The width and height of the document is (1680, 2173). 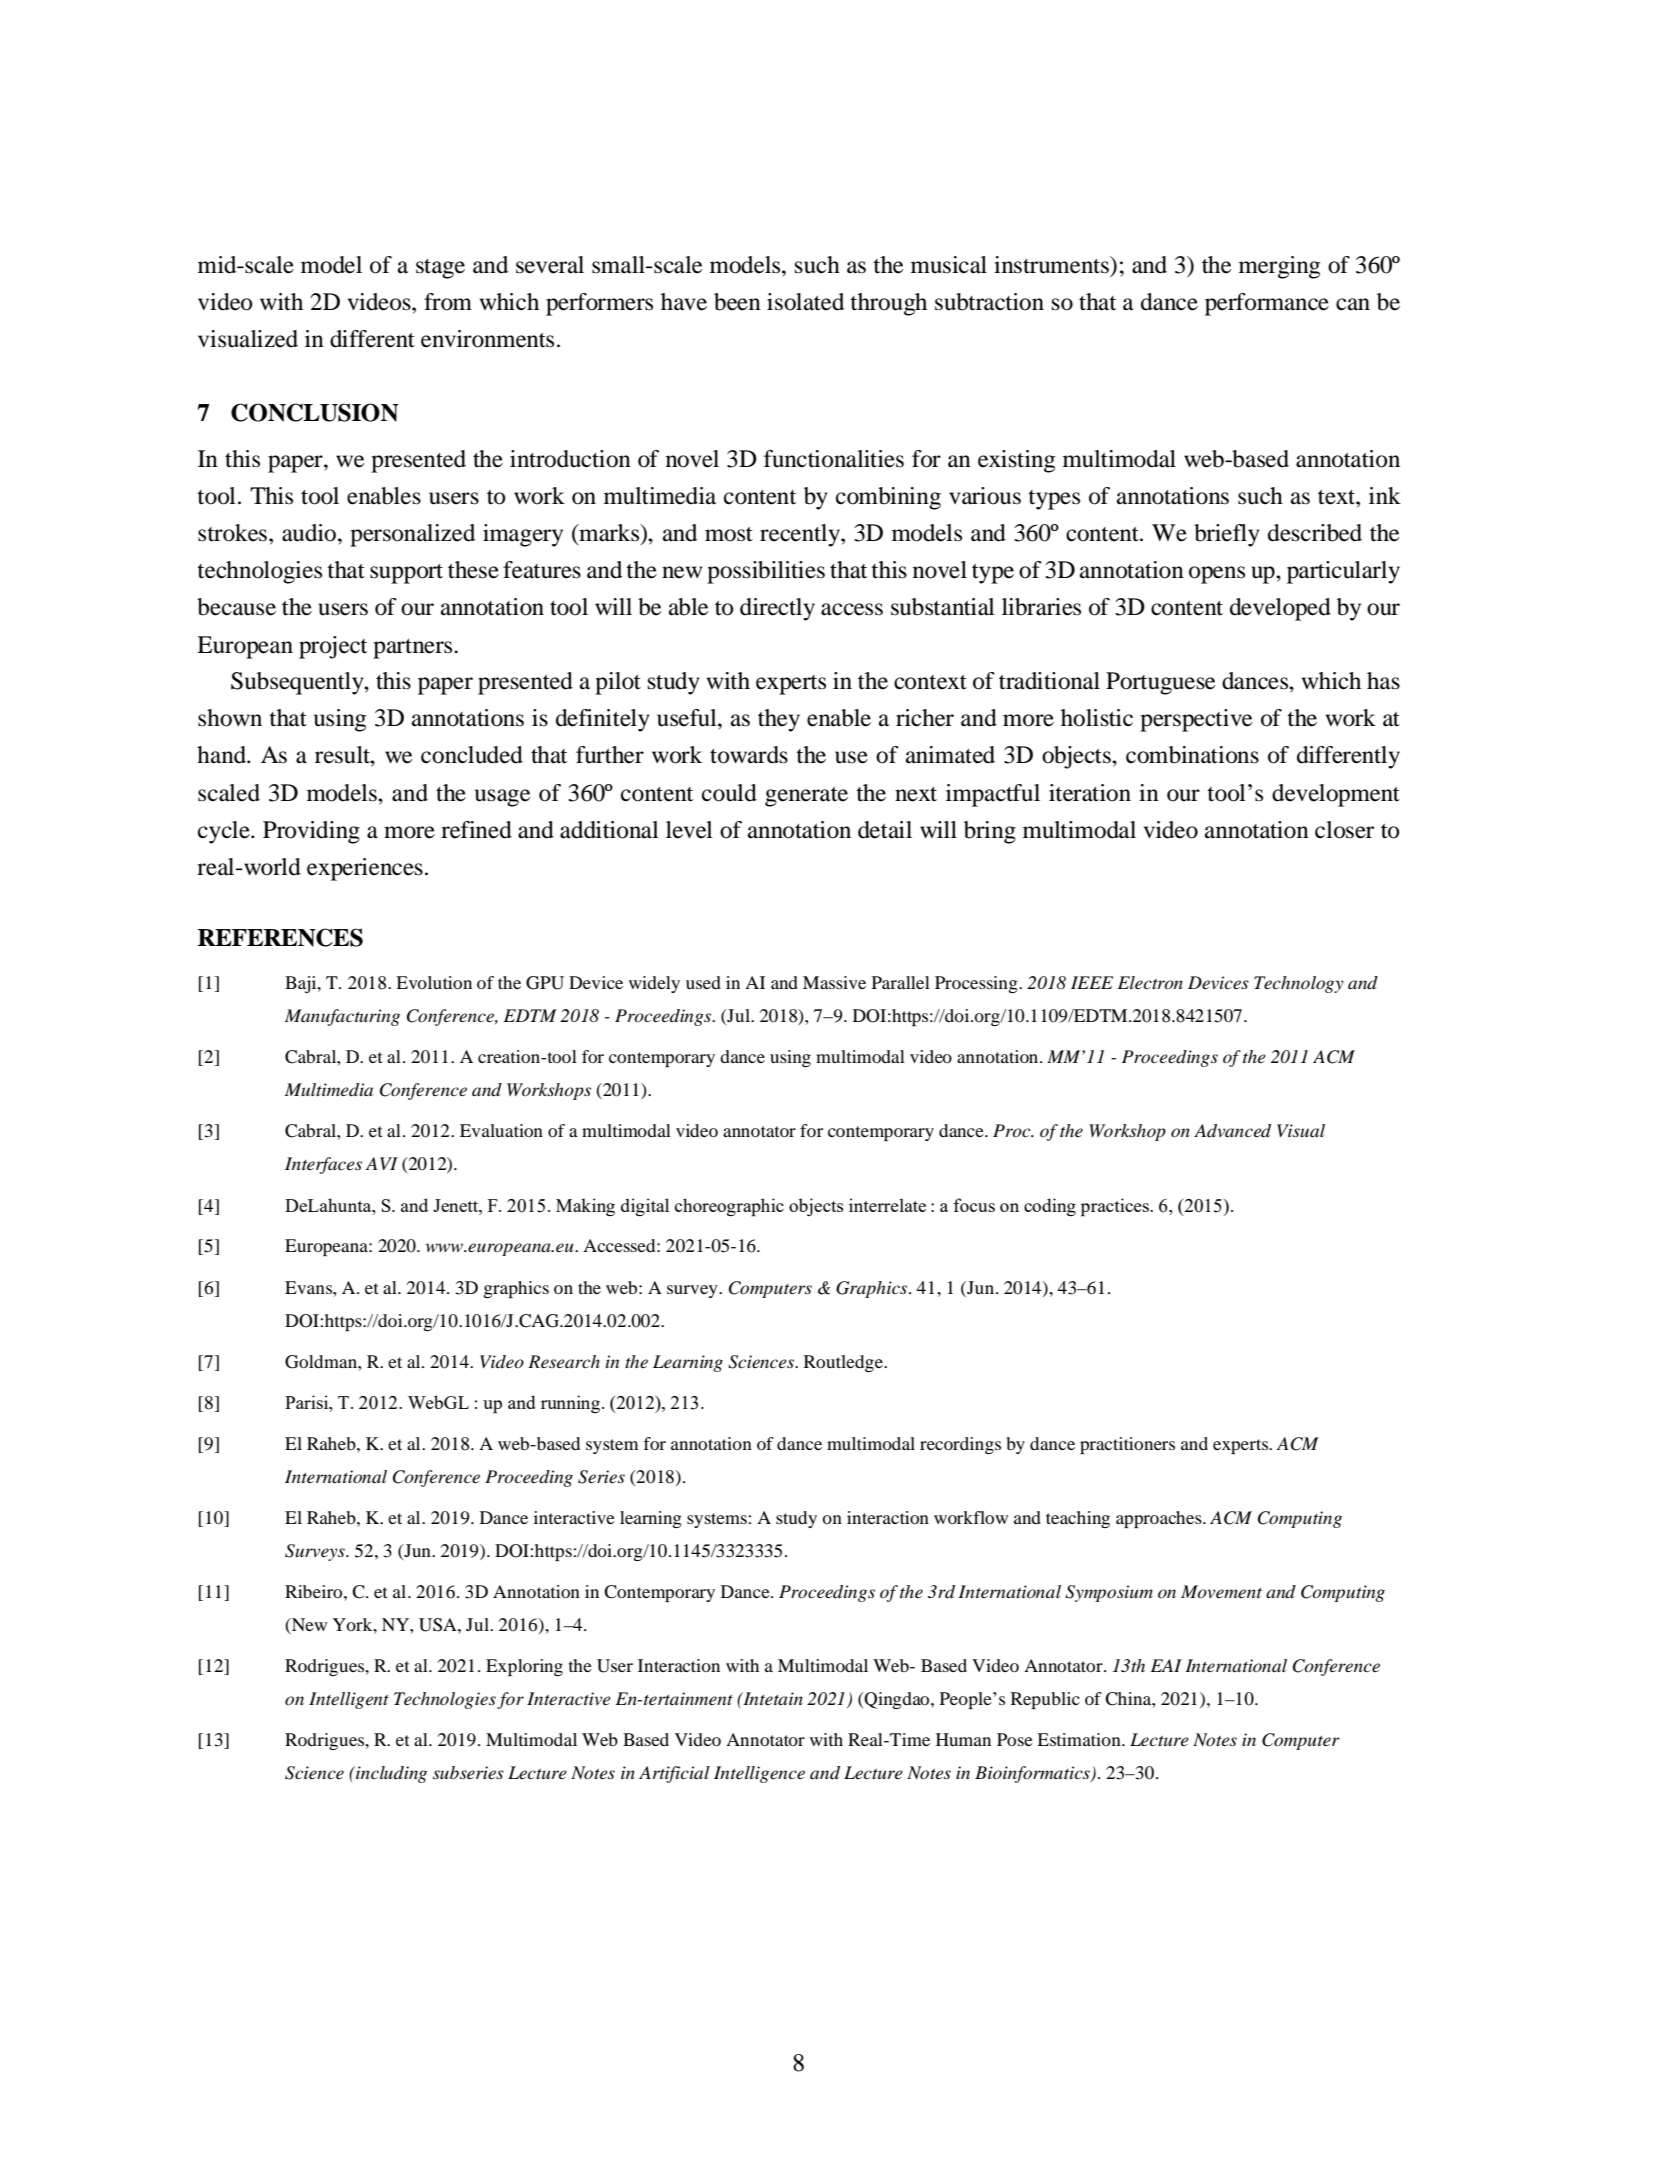 I want to click on Estimation, so click(x=1080, y=1739).
